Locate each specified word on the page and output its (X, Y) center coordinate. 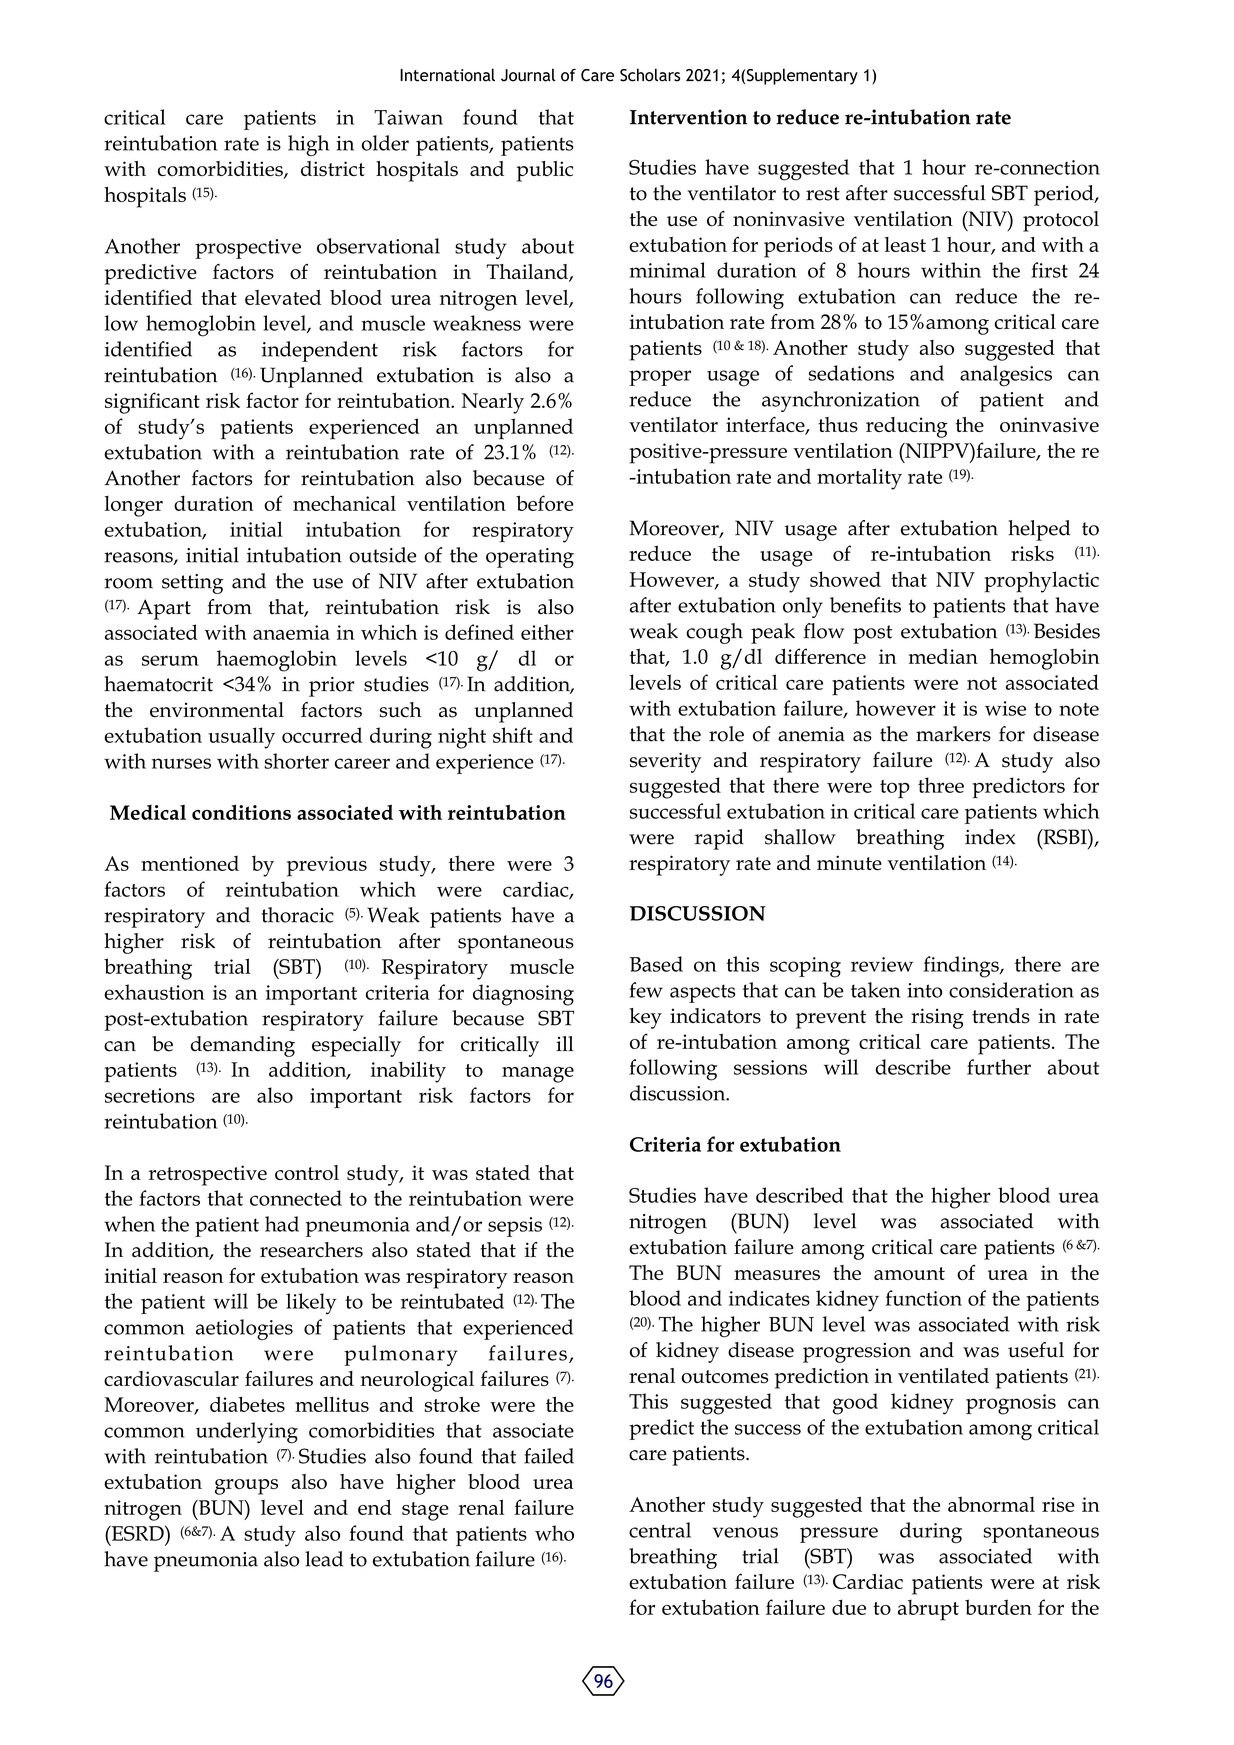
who (554, 1533)
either (547, 632)
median (943, 656)
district (333, 169)
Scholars (650, 75)
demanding (243, 1046)
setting (192, 584)
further (999, 1067)
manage (538, 1074)
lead (324, 1559)
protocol (1061, 221)
